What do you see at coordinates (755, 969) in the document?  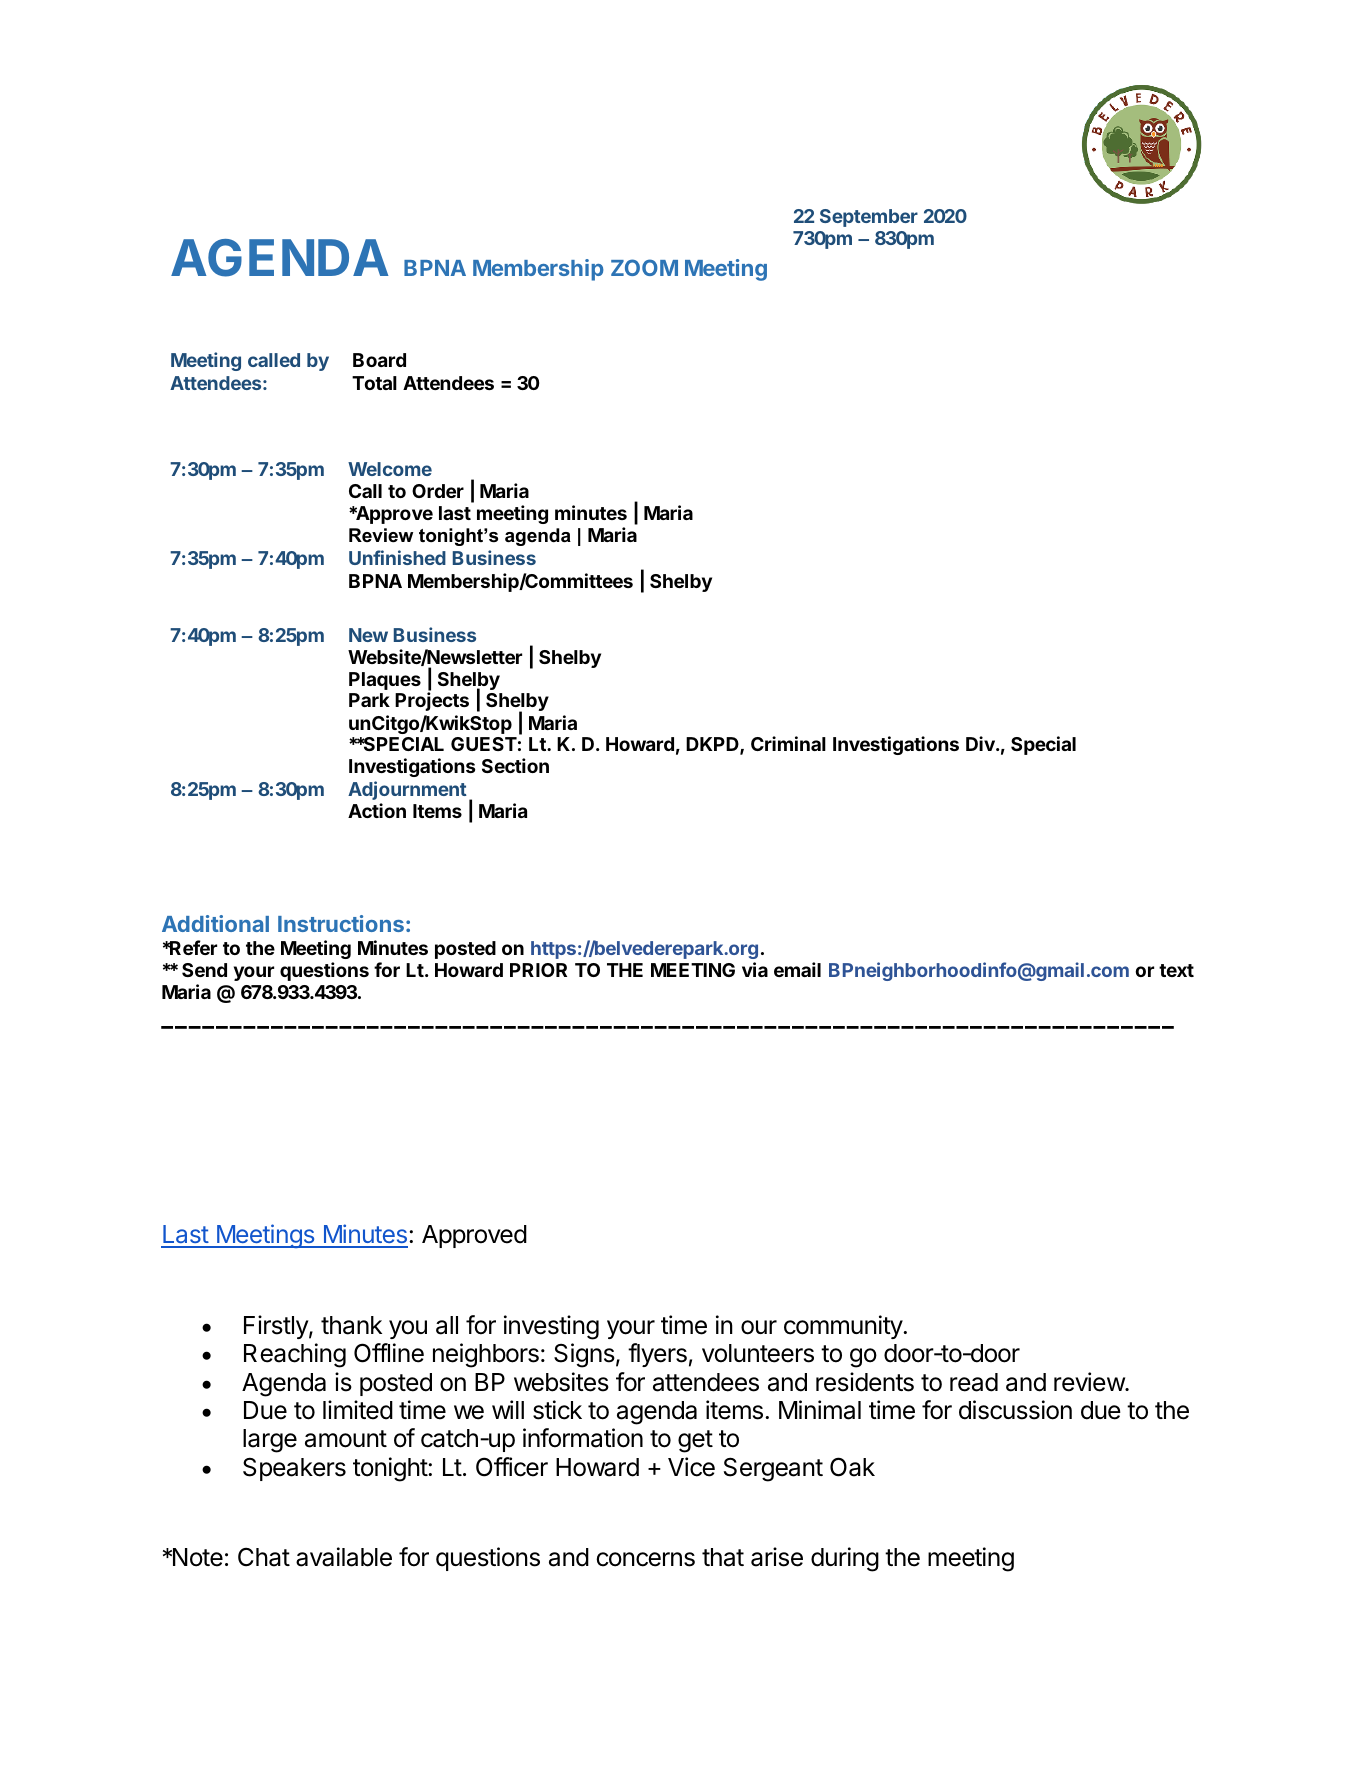 I see `via` at bounding box center [755, 969].
